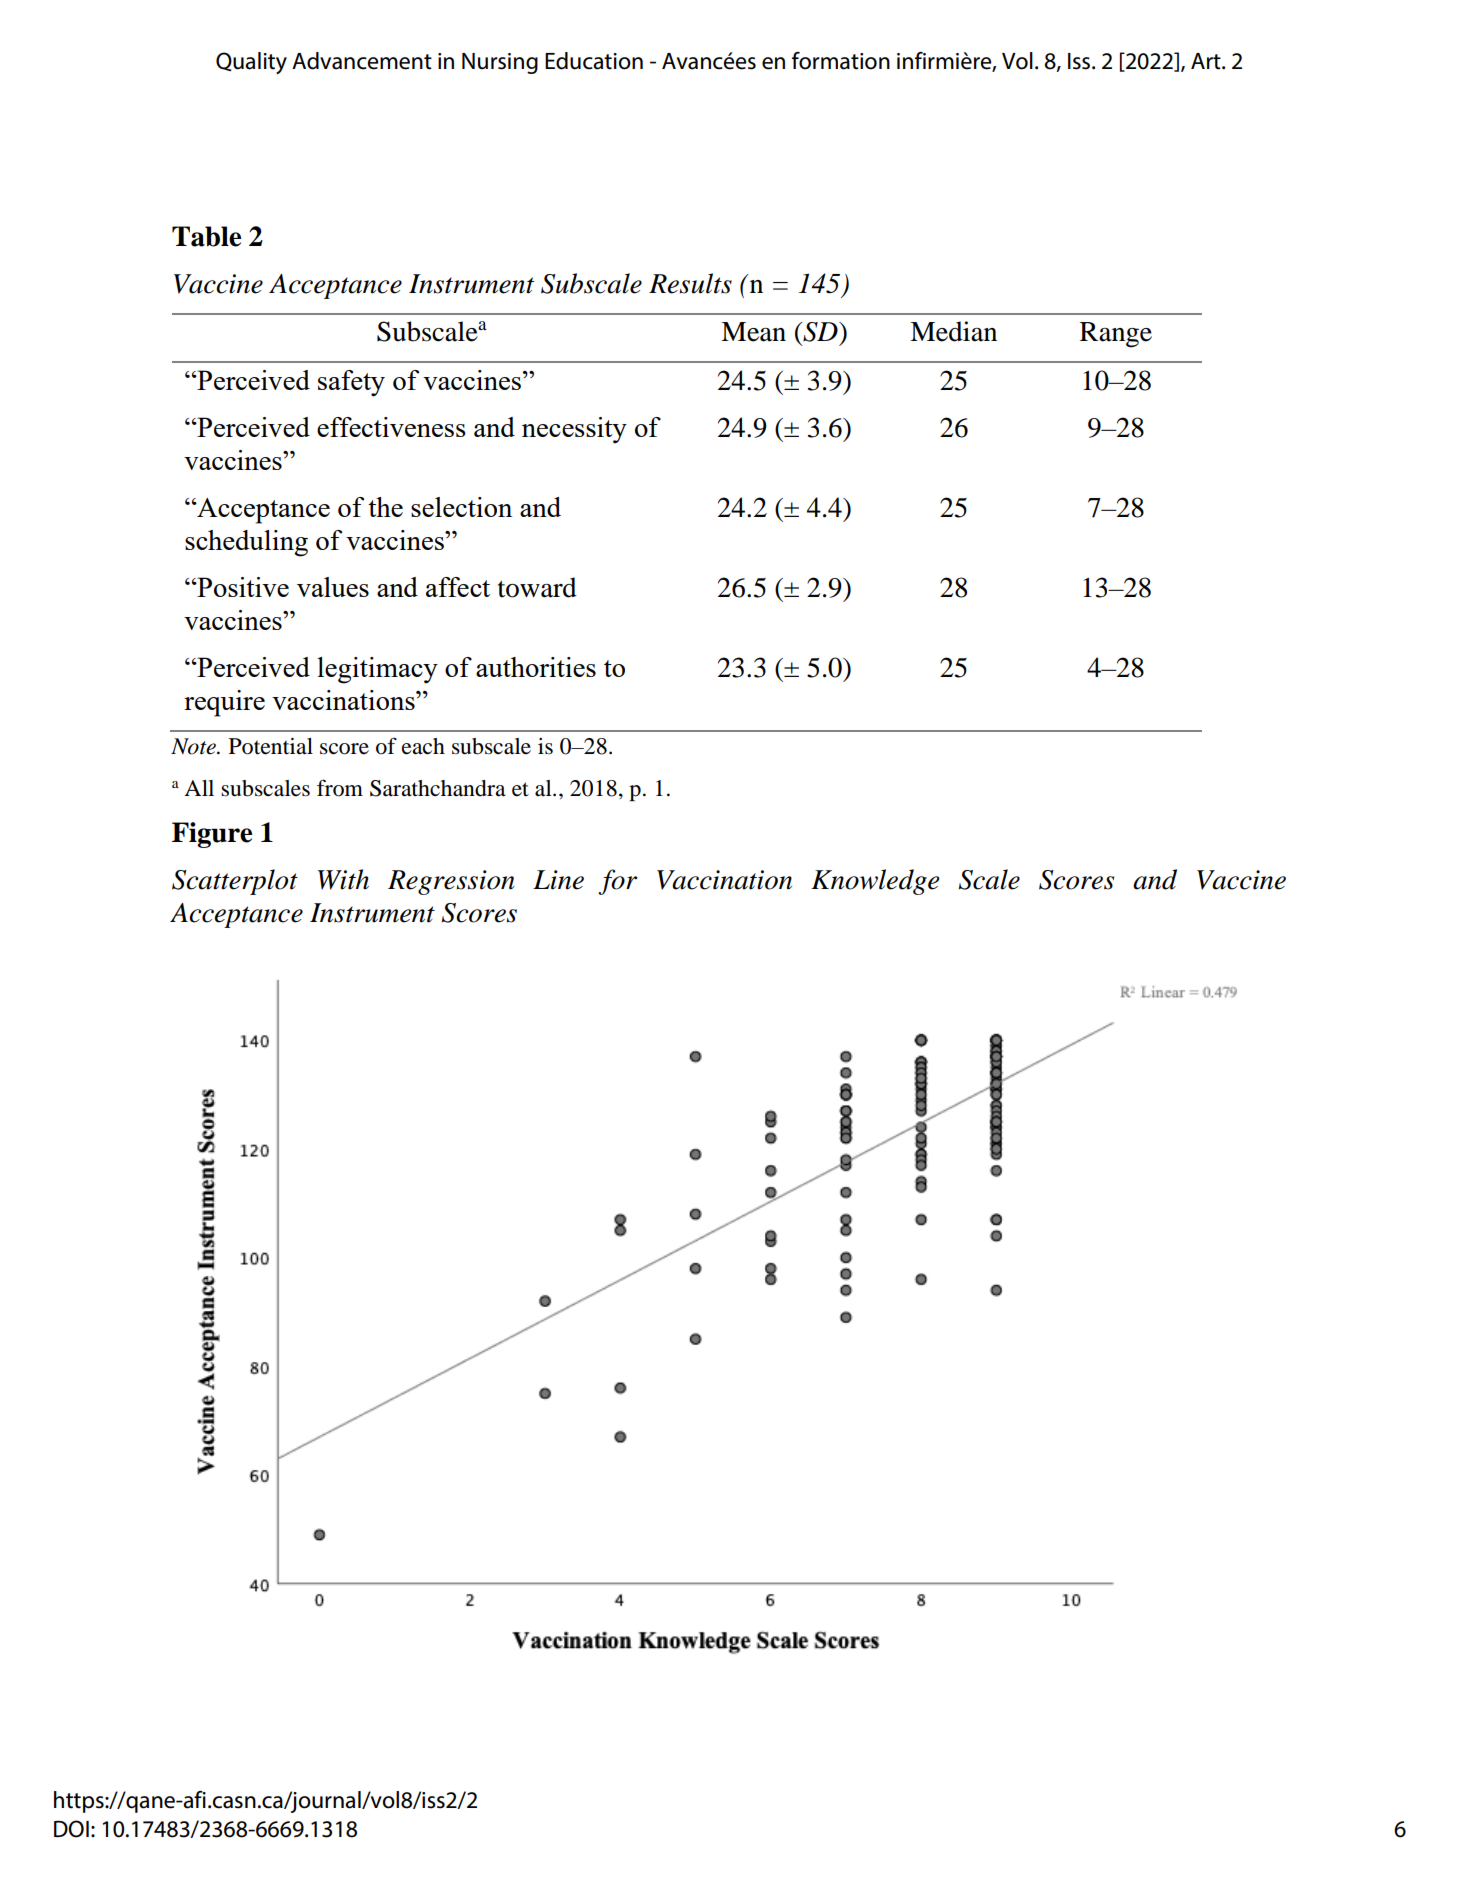 This screenshot has width=1459, height=1889. I want to click on Line, so click(558, 880).
